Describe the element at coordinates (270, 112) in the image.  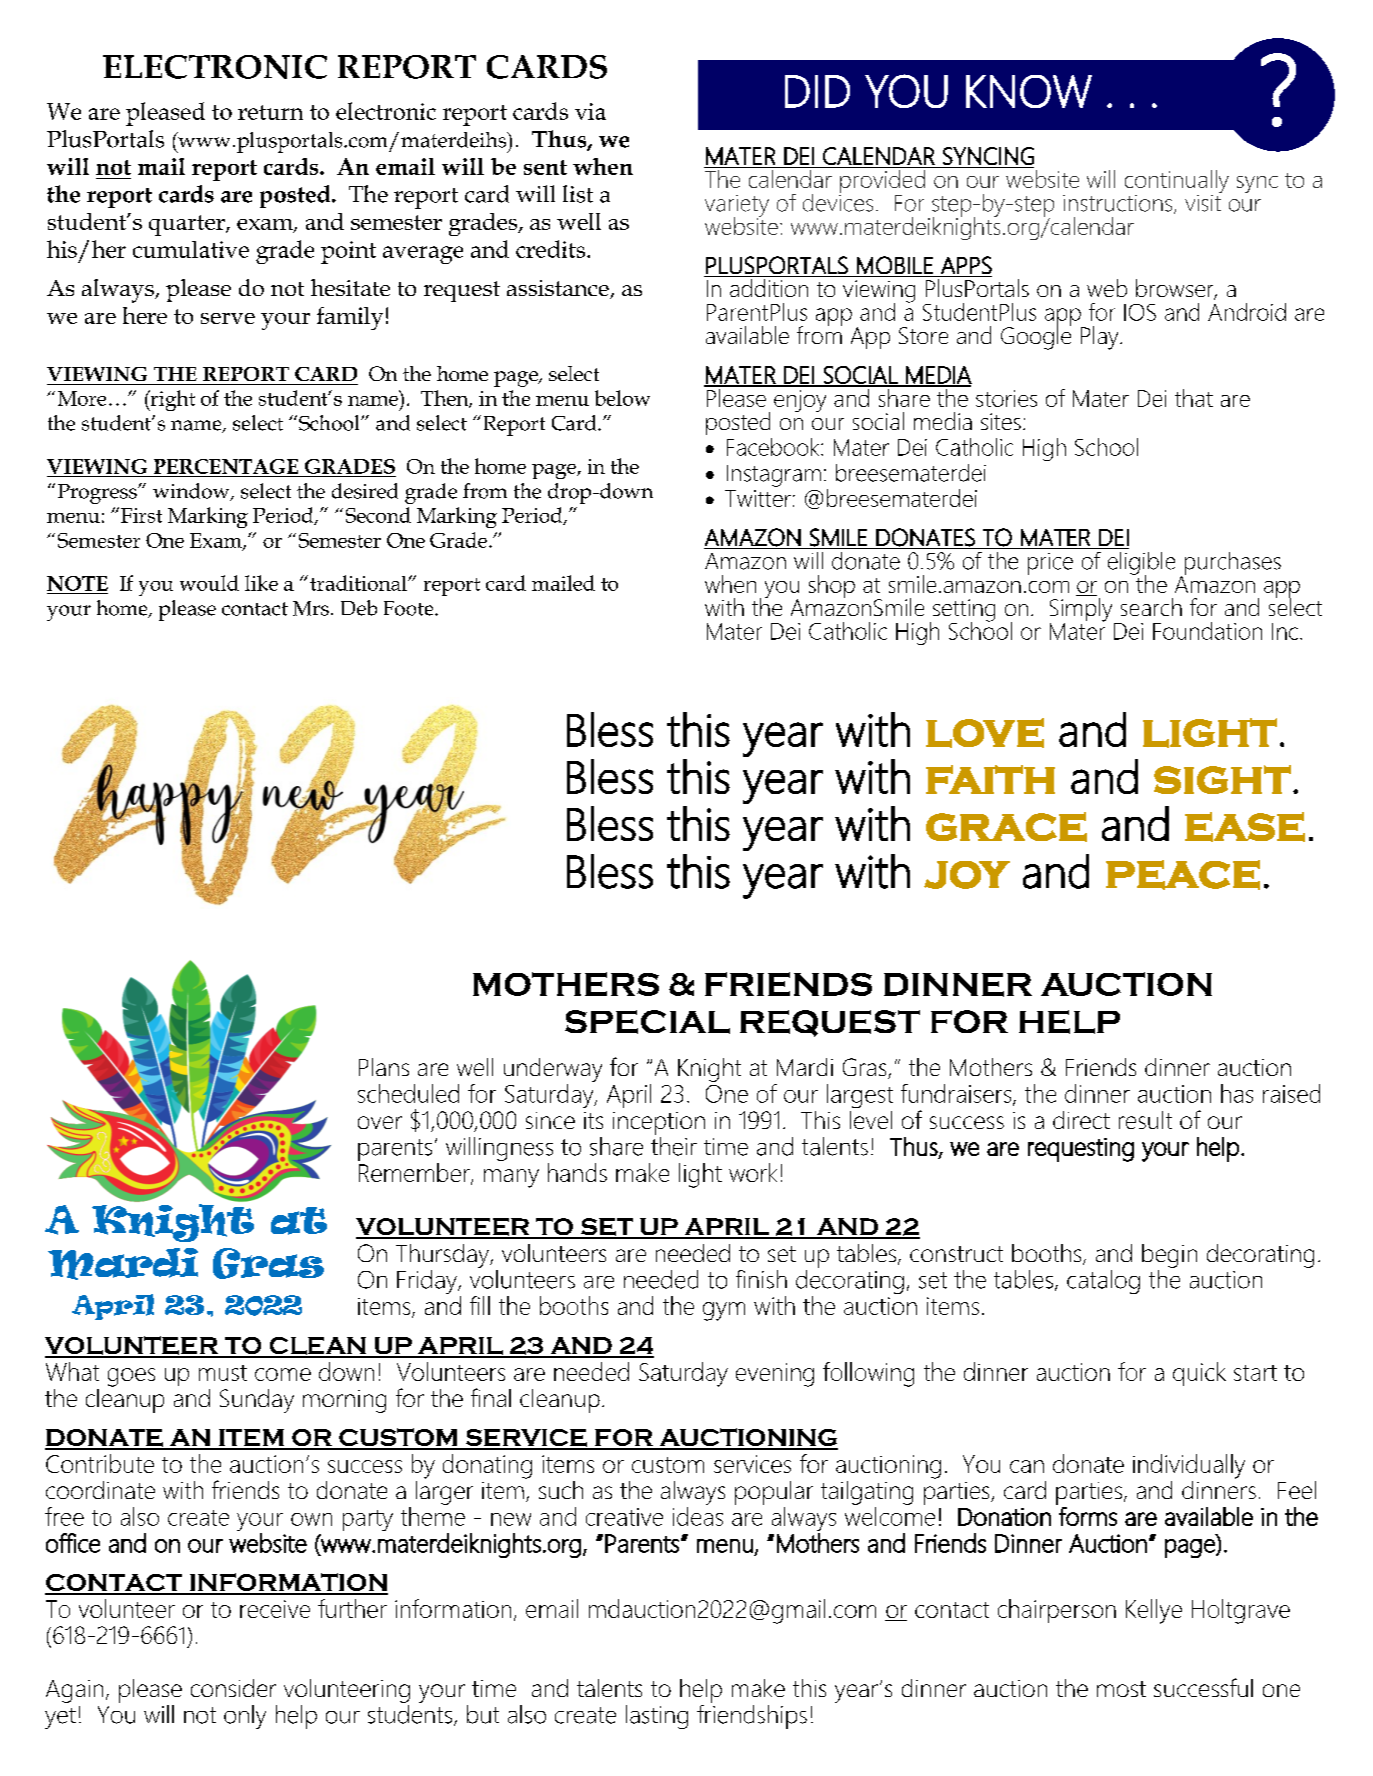
I see `return` at that location.
